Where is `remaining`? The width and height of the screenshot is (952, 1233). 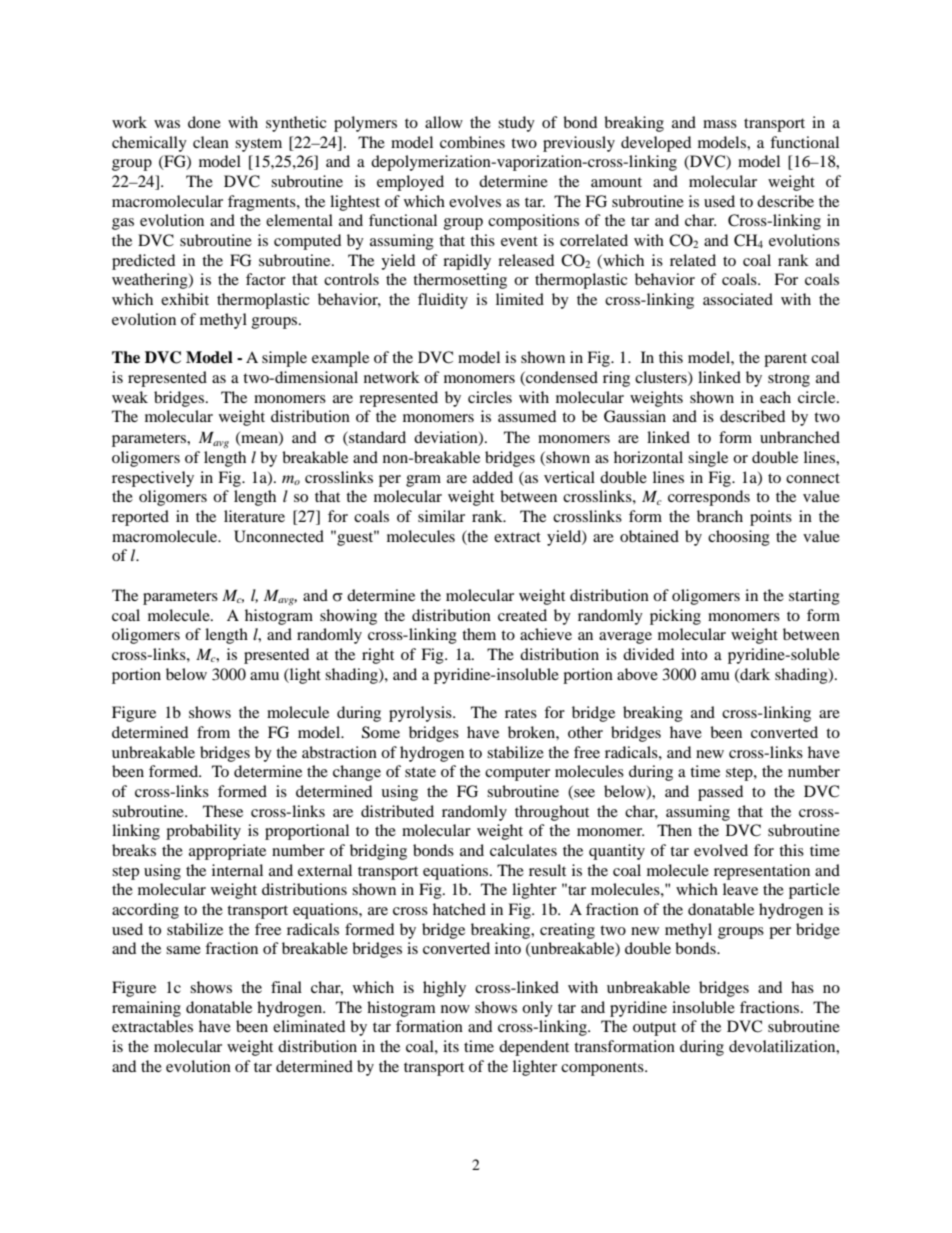 remaining is located at coordinates (146, 1009).
